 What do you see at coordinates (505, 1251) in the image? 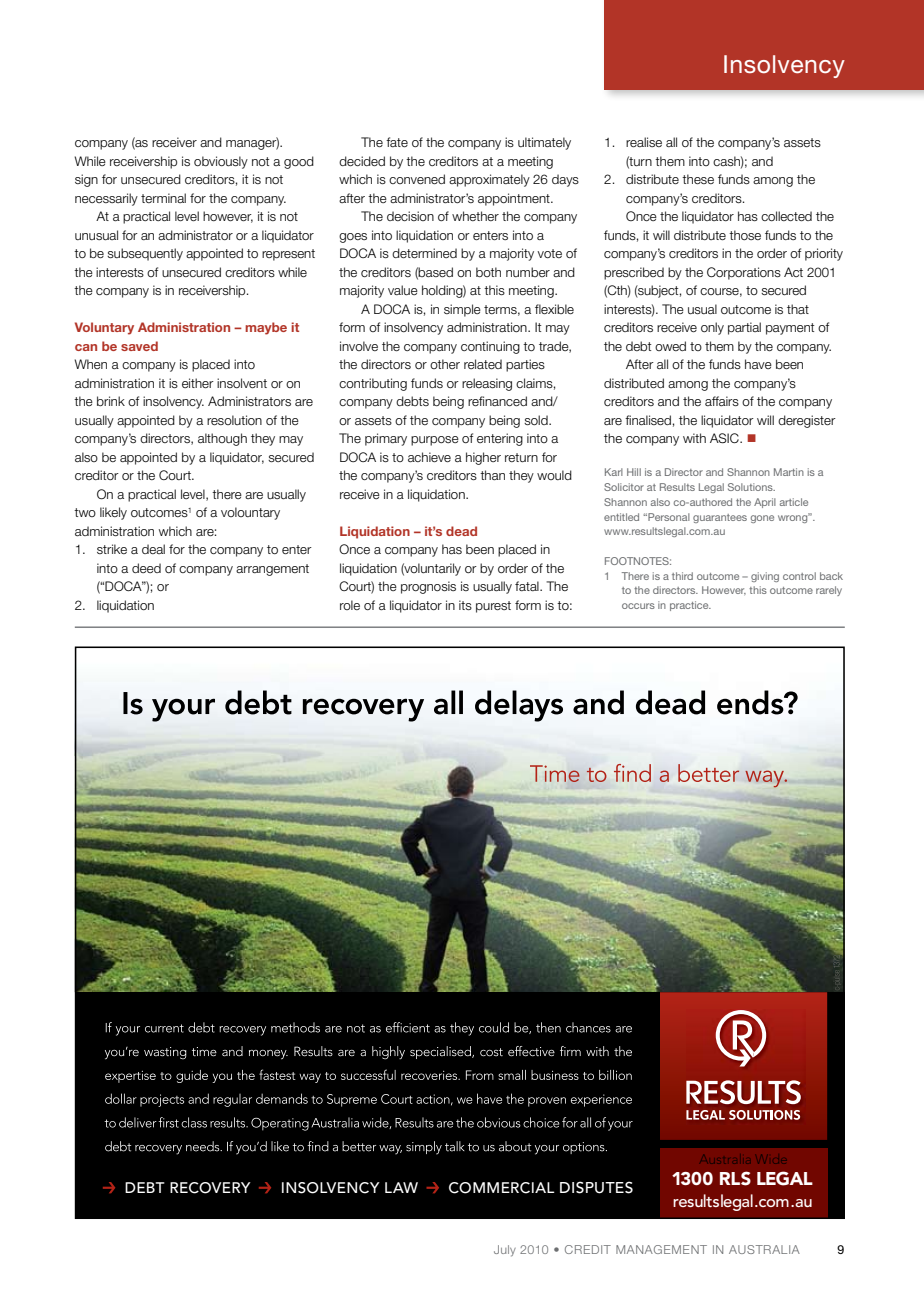
I see `July` at bounding box center [505, 1251].
